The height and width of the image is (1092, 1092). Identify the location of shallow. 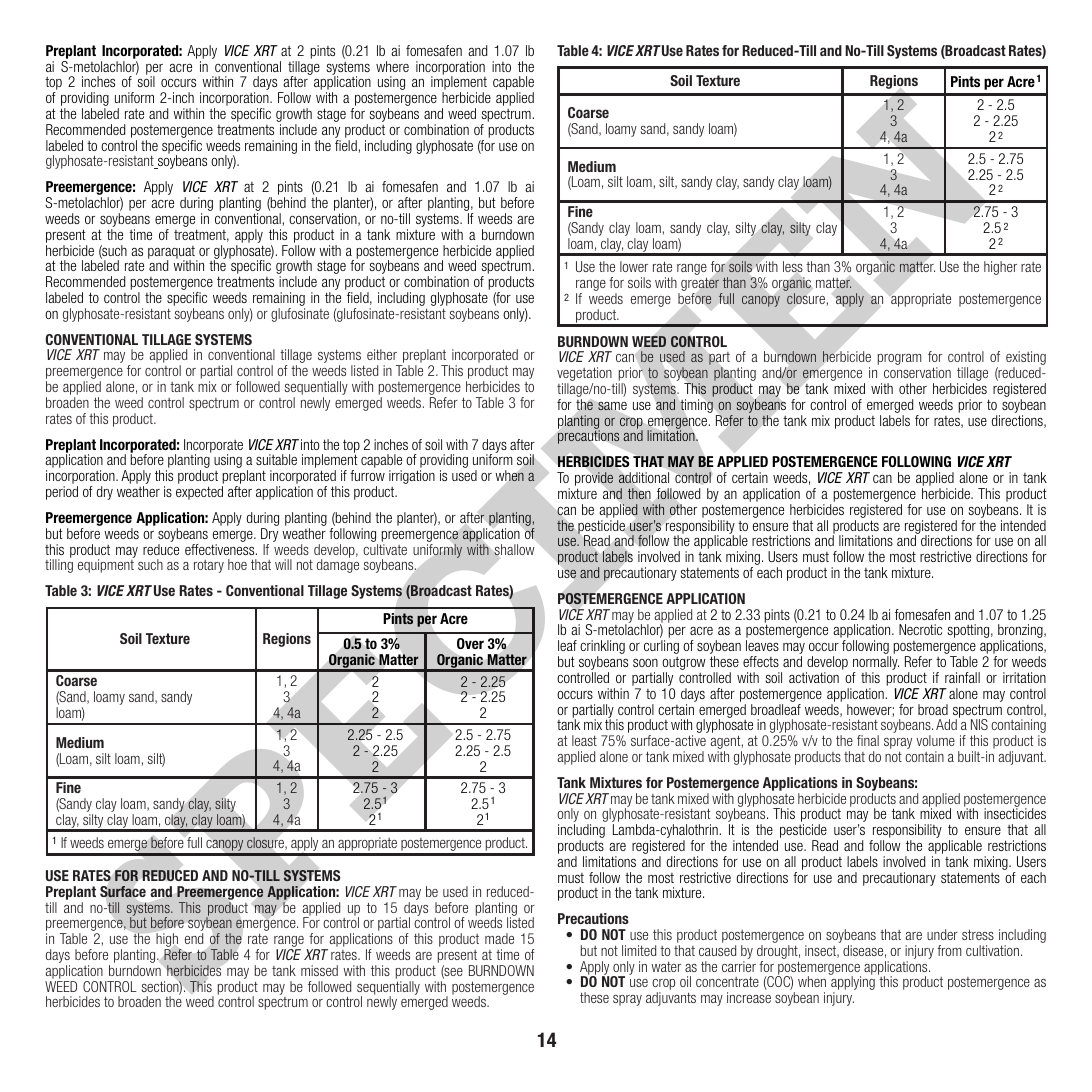
(514, 550).
